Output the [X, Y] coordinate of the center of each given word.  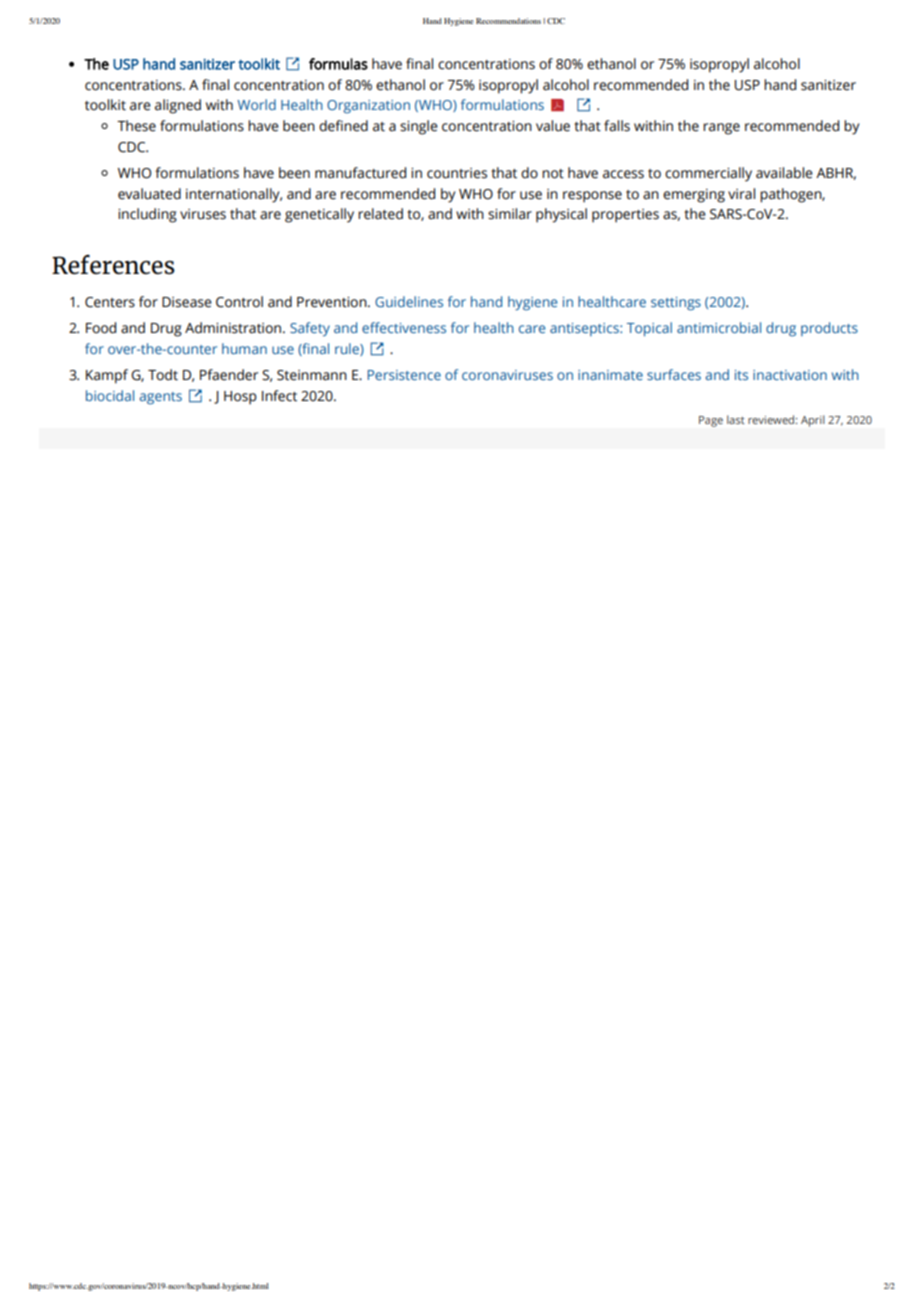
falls [617, 126]
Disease [187, 302]
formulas [338, 64]
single [419, 127]
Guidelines [409, 301]
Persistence [404, 375]
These [136, 126]
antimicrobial [719, 327]
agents [161, 398]
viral [741, 194]
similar [510, 214]
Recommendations [508, 21]
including [147, 215]
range [721, 129]
